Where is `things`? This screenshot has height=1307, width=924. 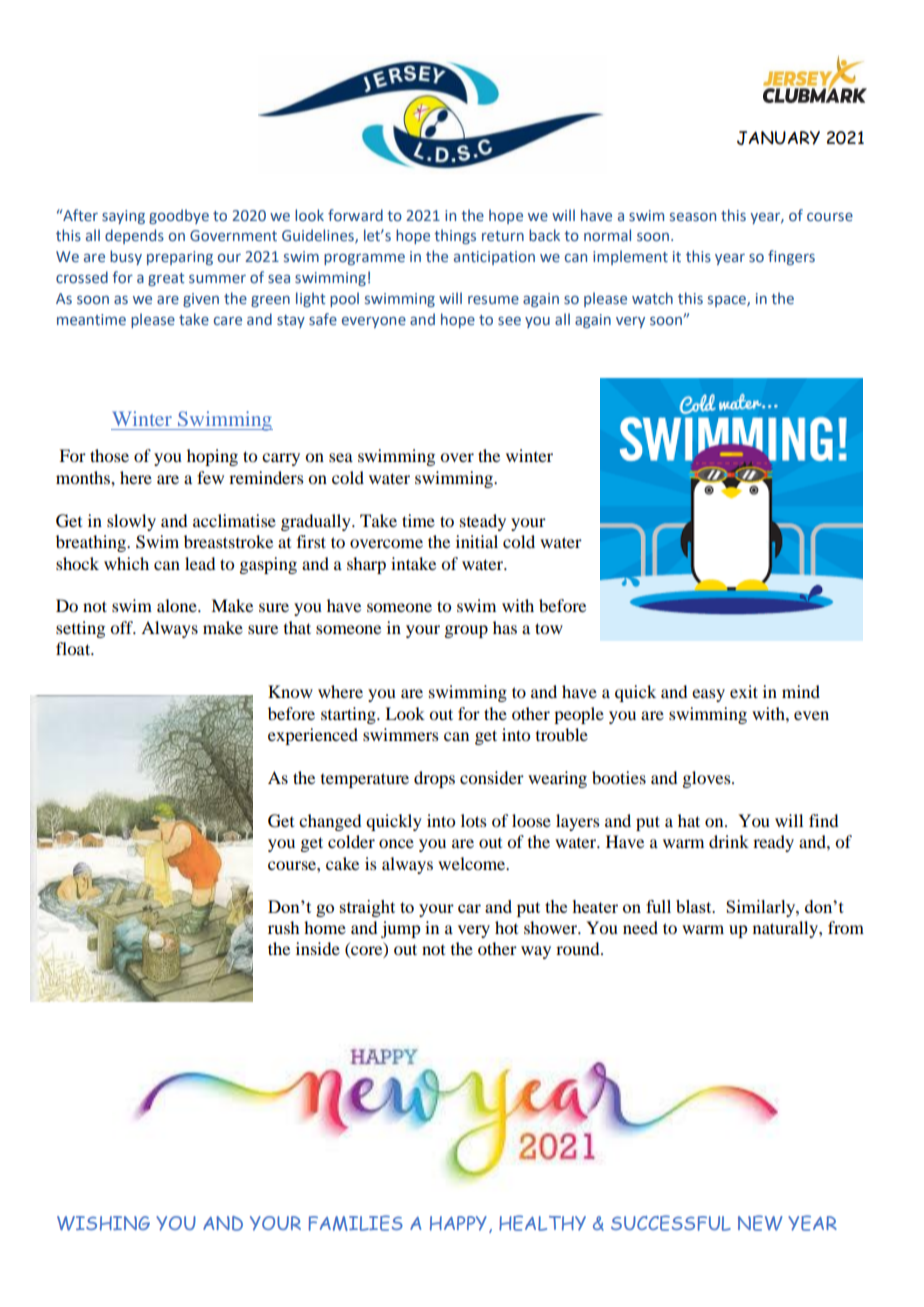
things is located at coordinates (455, 236).
